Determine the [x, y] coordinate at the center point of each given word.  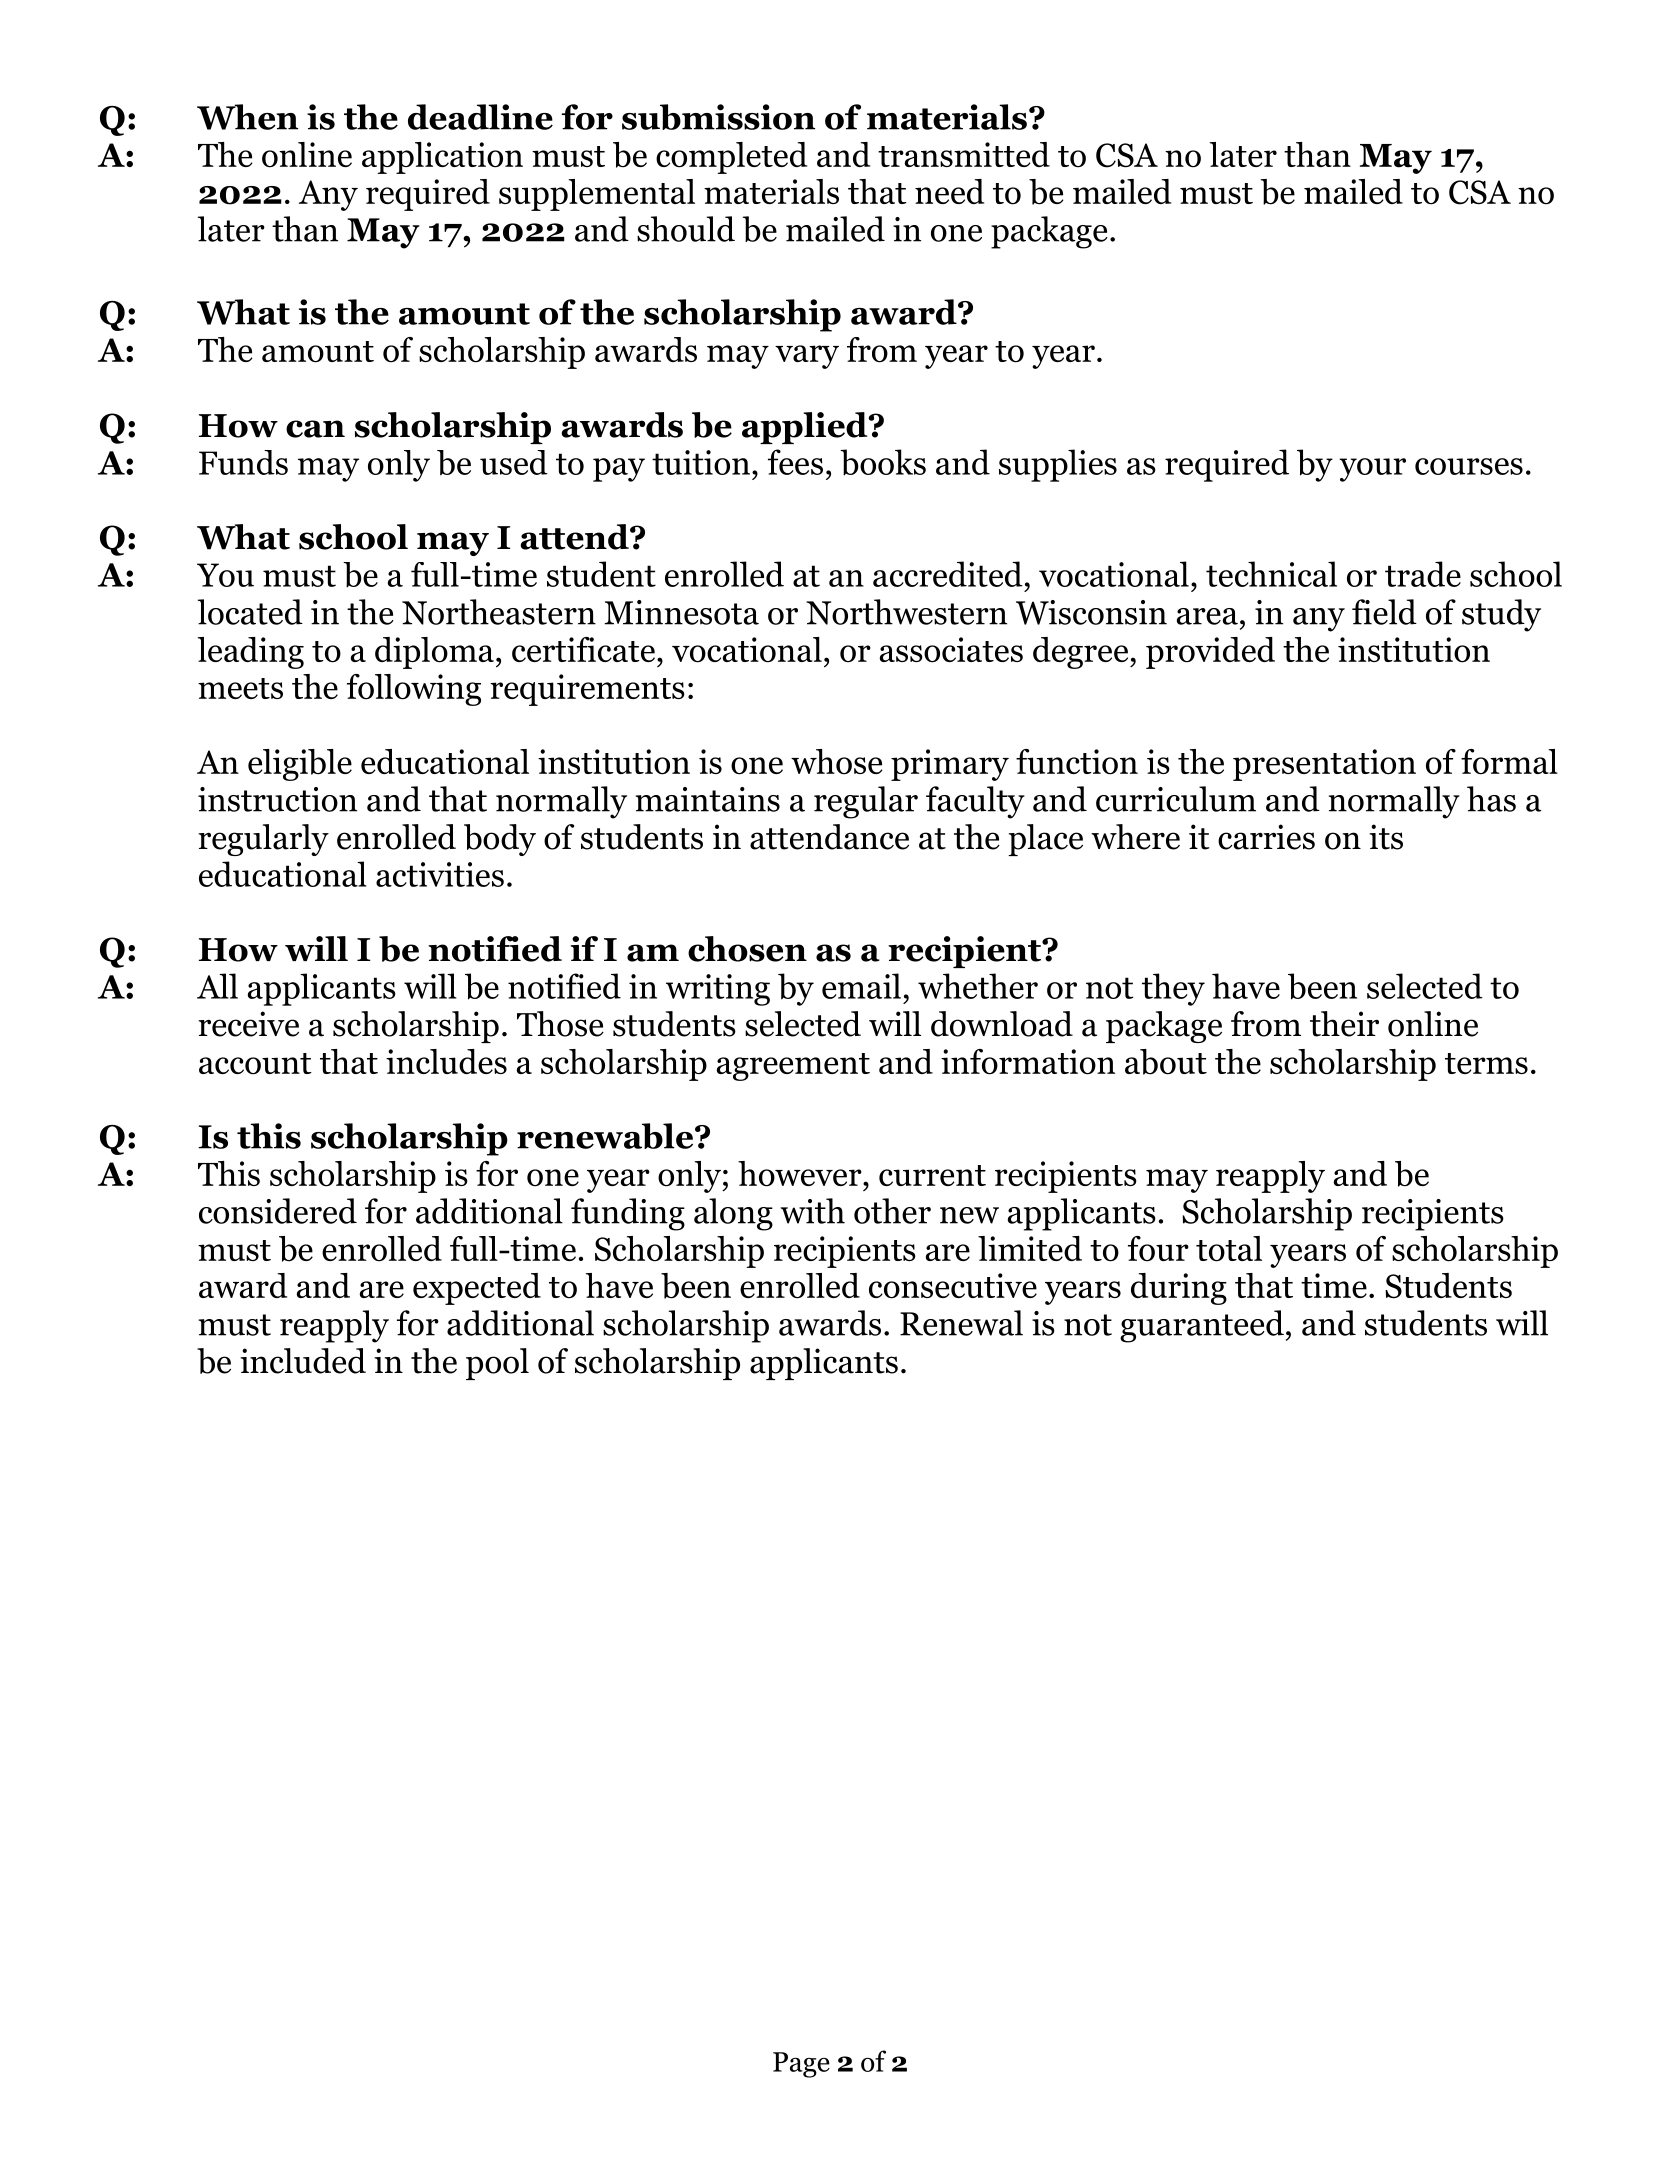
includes [446, 1061]
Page [801, 2065]
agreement [793, 1067]
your [1372, 470]
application [442, 158]
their [1344, 1024]
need [949, 191]
